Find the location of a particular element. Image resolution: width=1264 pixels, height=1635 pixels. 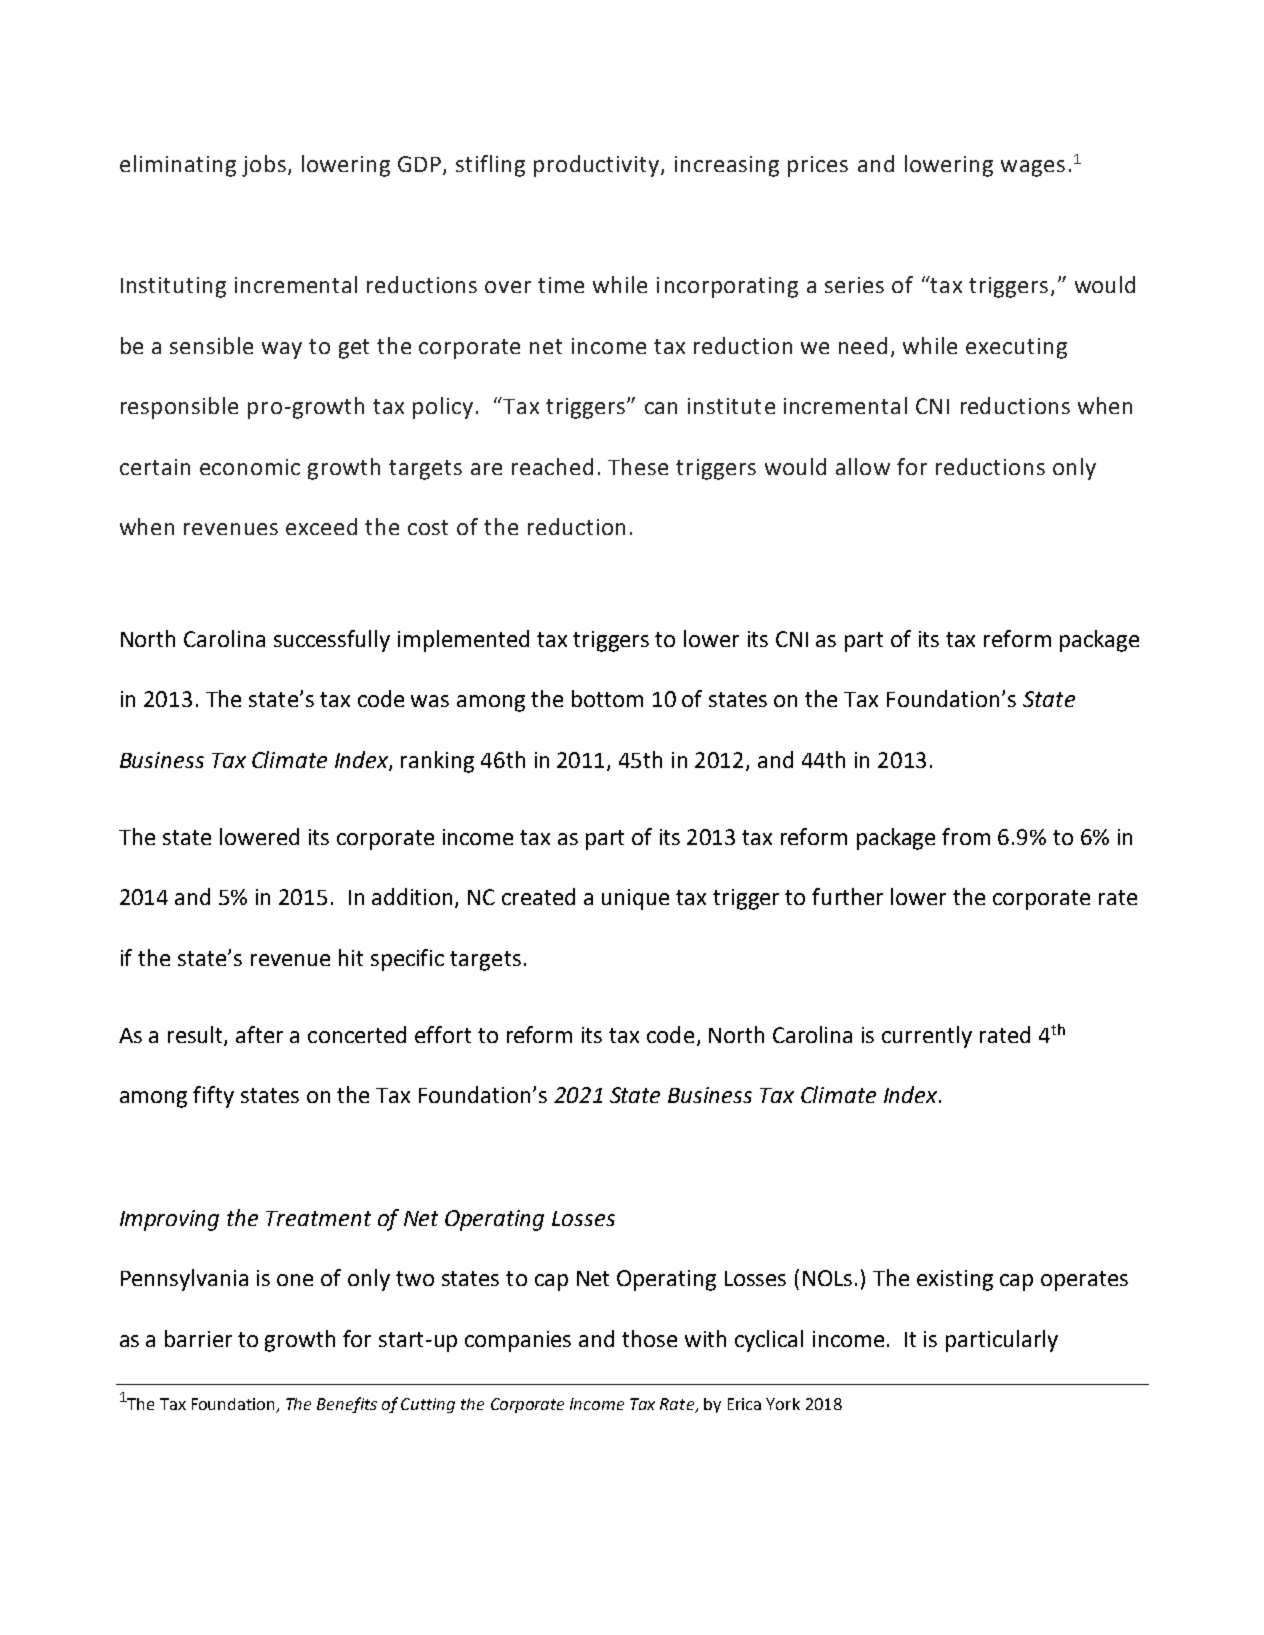

after is located at coordinates (259, 1034).
